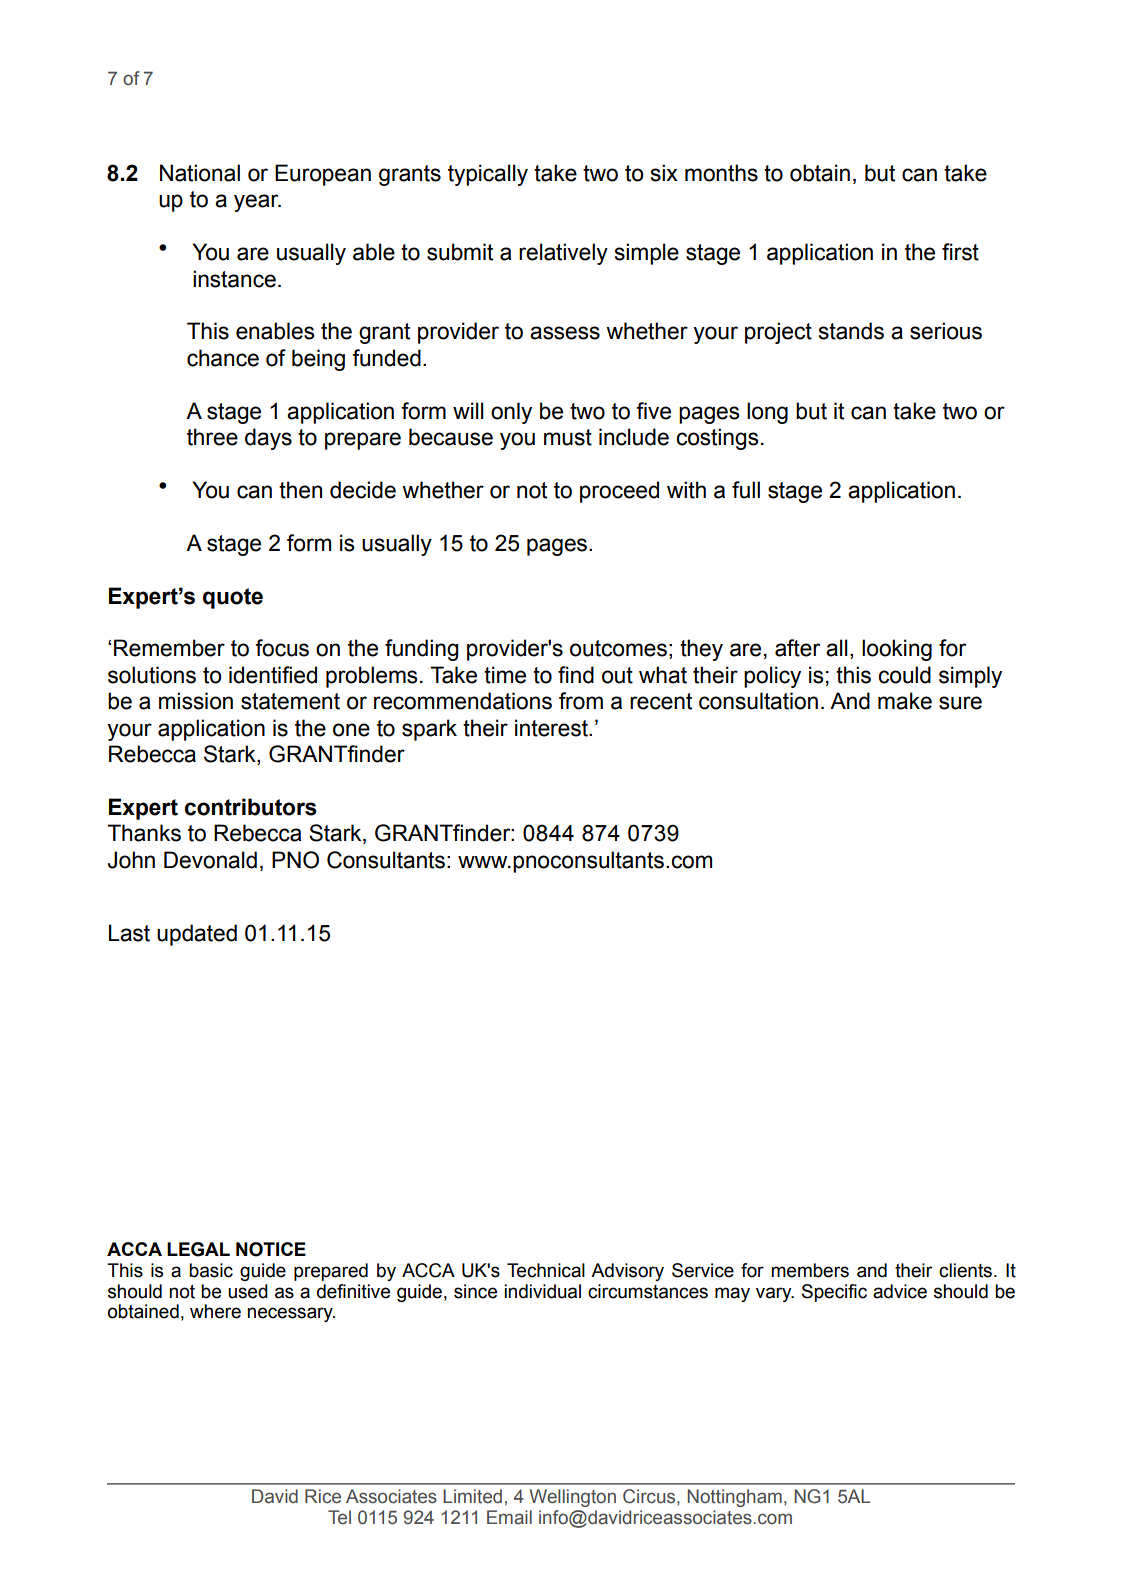 The height and width of the screenshot is (1588, 1122). Describe the element at coordinates (339, 1517) in the screenshot. I see `Tel` at that location.
